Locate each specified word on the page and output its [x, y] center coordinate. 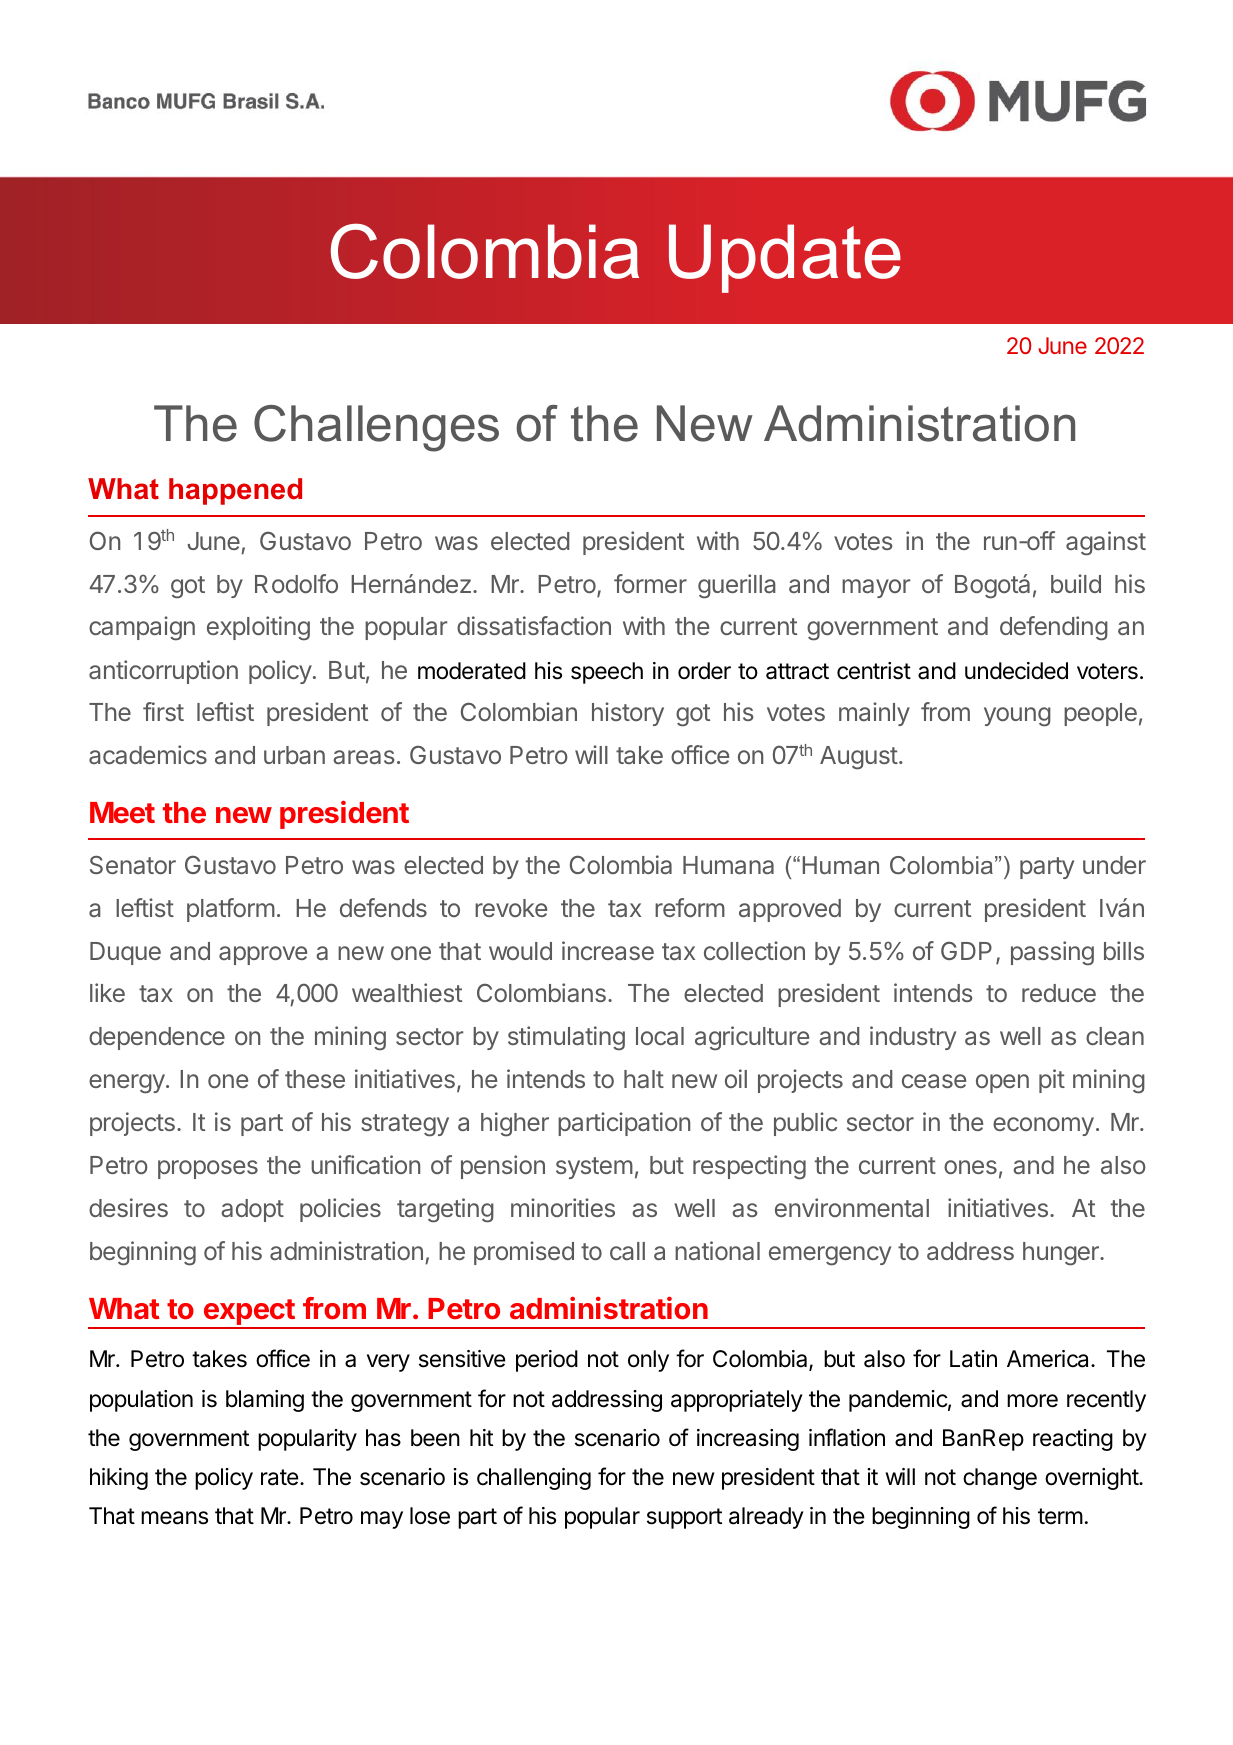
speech [607, 673]
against [1106, 543]
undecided [1016, 671]
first [163, 711]
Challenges [376, 428]
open [1002, 1083]
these [315, 1079]
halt [644, 1079]
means [174, 1518]
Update [785, 258]
